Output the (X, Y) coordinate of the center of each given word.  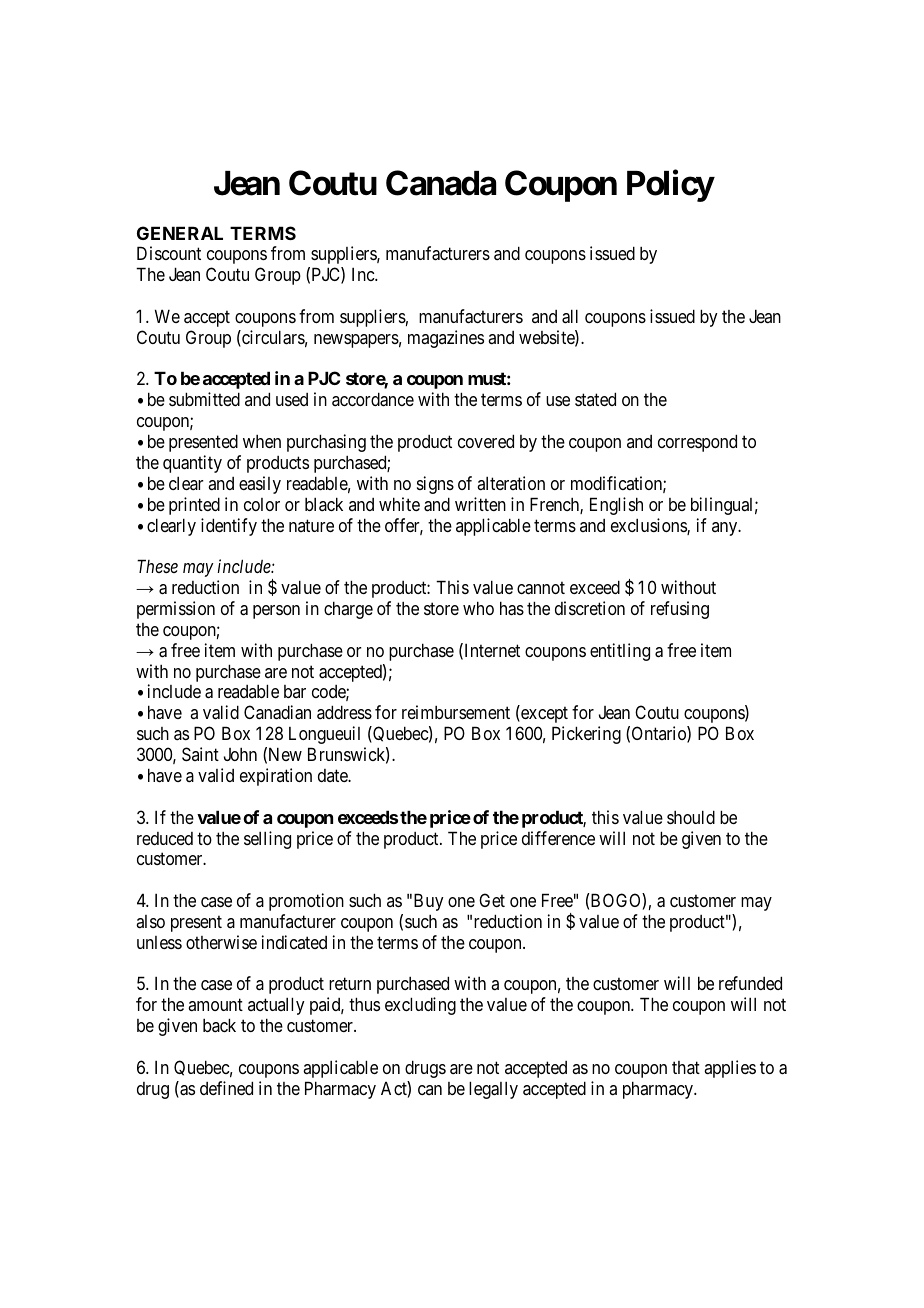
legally (493, 1090)
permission (176, 610)
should (691, 817)
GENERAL (180, 233)
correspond (697, 443)
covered (486, 441)
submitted (204, 399)
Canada (441, 183)
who (478, 608)
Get (492, 900)
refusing (680, 610)
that (686, 1067)
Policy (670, 186)
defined (226, 1088)
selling (267, 840)
